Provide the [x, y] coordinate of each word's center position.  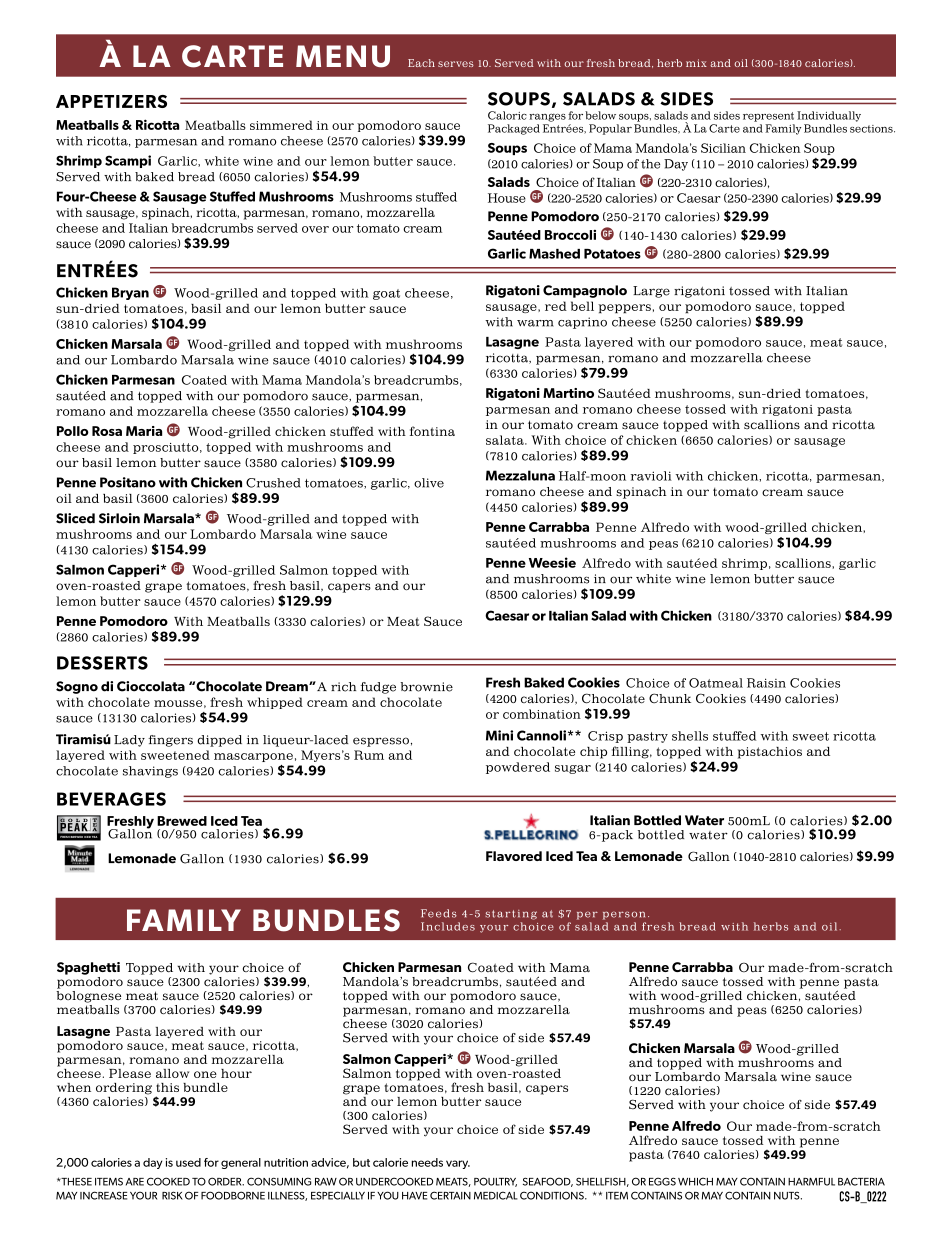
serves [456, 64]
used [188, 1162]
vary [458, 1164]
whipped [275, 703]
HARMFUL [811, 1182]
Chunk [670, 698]
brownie [426, 687]
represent [768, 117]
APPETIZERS [111, 101]
